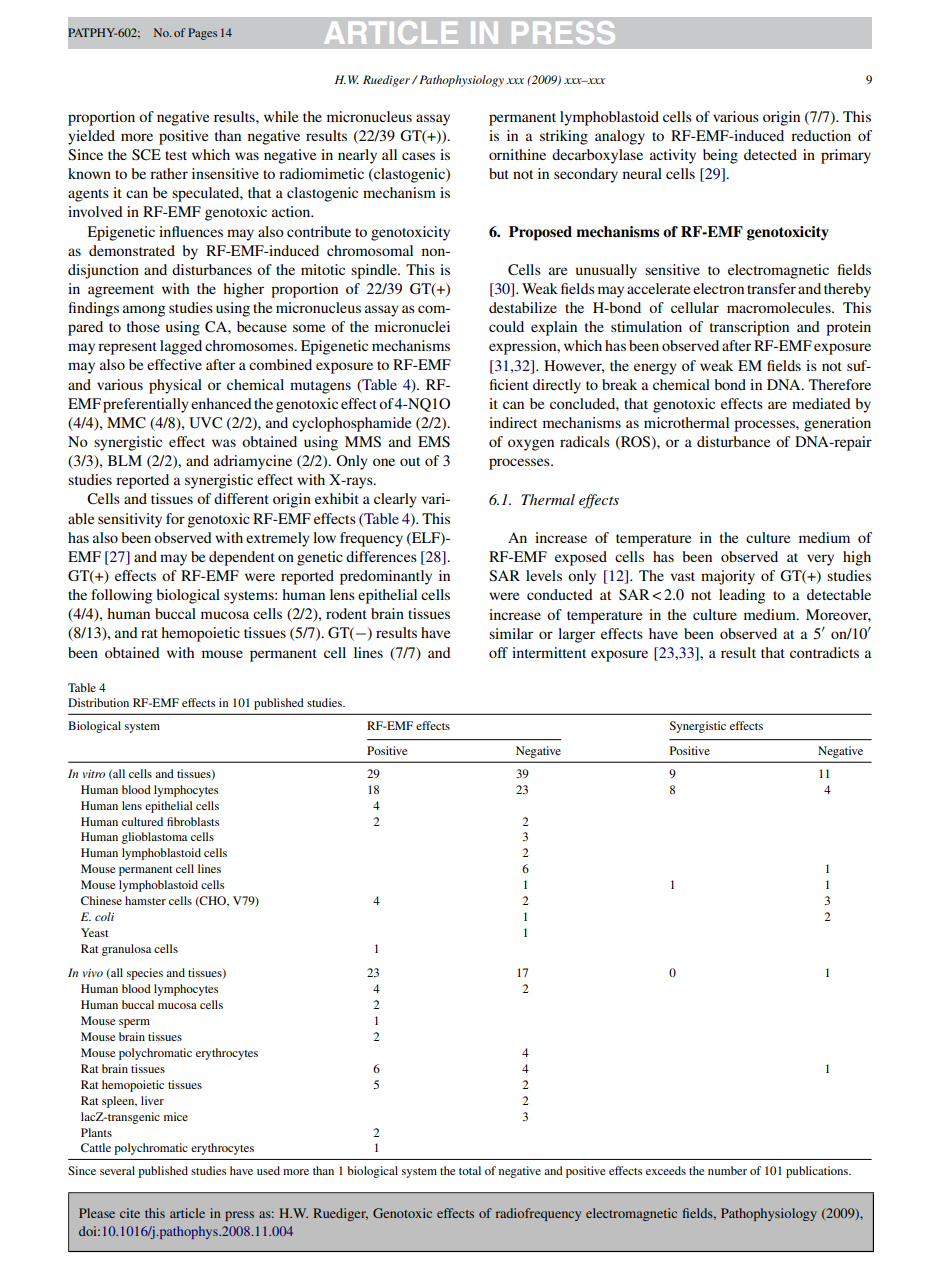 This image has height=1271, width=952. I want to click on lagged, so click(181, 347).
